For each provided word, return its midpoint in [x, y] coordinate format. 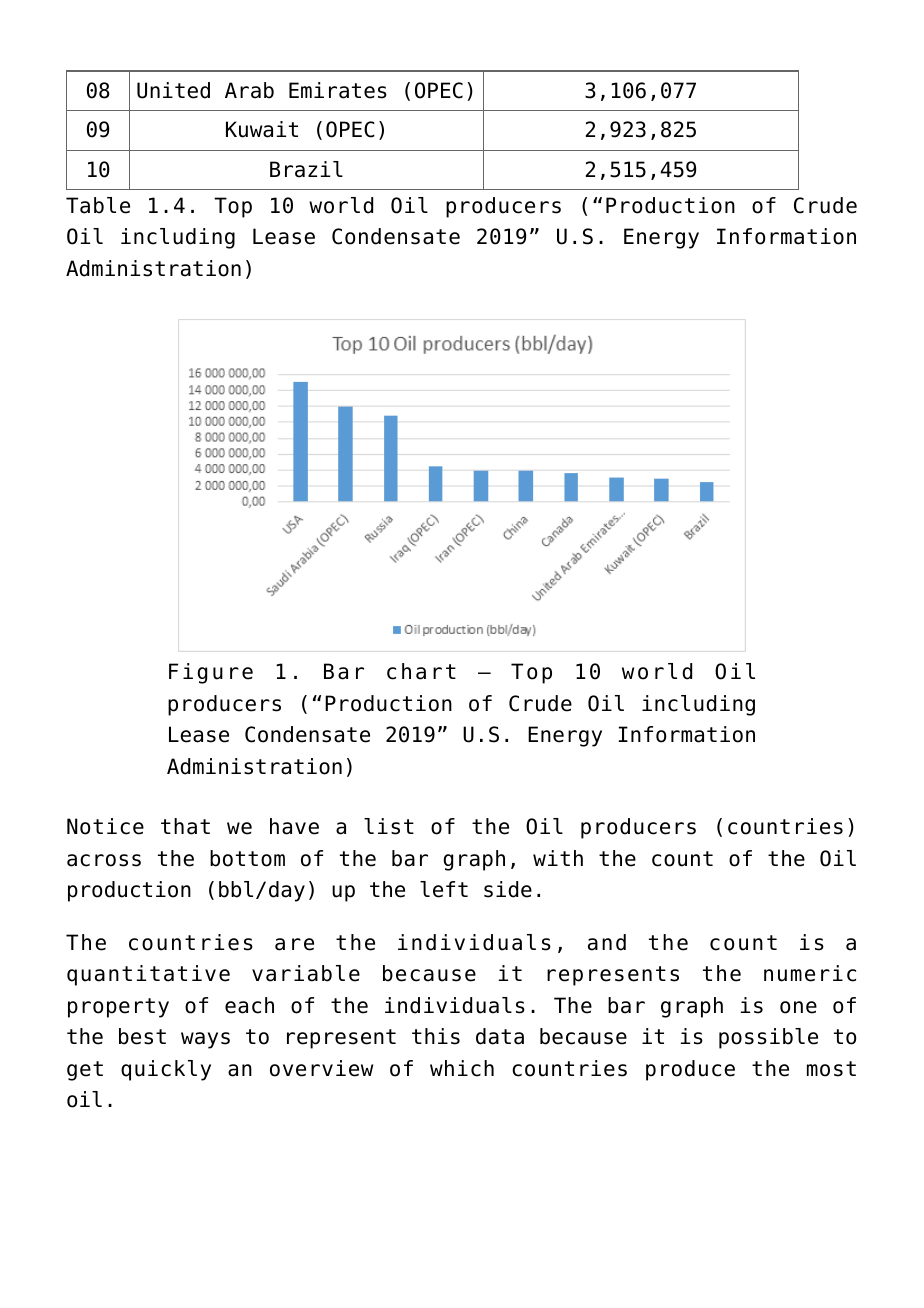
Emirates [338, 90]
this [436, 1036]
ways [205, 1040]
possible [768, 1038]
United [173, 90]
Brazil [306, 169]
